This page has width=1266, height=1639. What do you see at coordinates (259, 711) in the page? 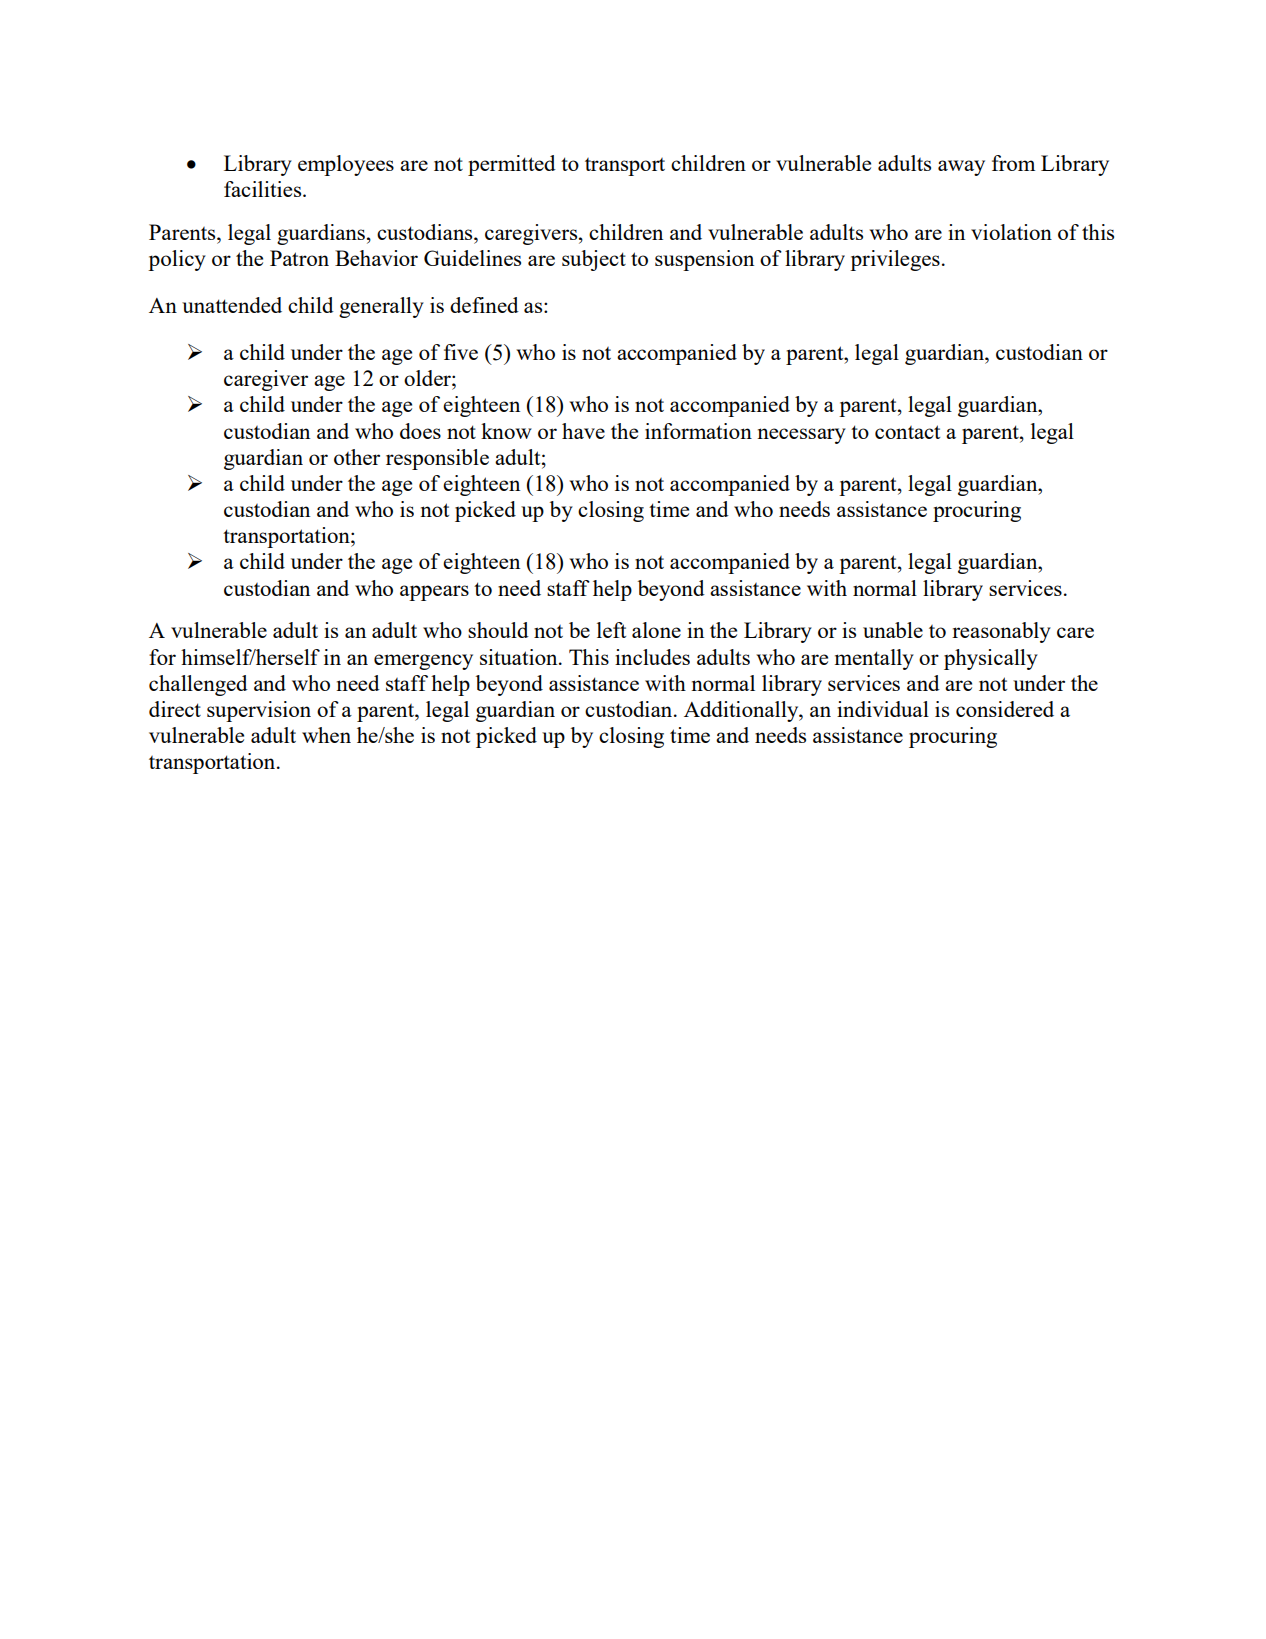
I see `supervision` at bounding box center [259, 711].
